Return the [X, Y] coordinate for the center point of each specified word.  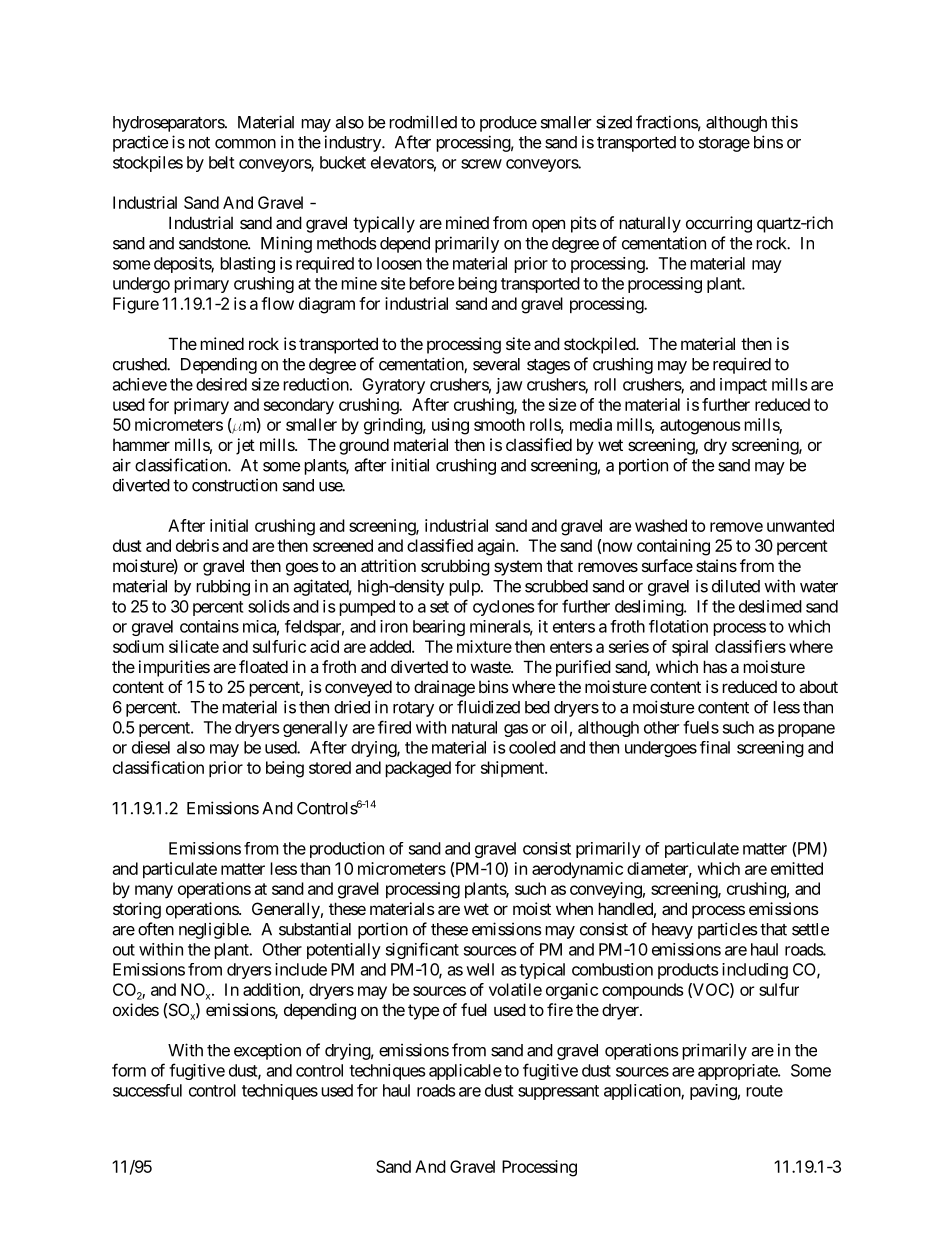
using [450, 426]
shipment [513, 769]
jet [245, 446]
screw [481, 164]
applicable [465, 1072]
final [715, 747]
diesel [151, 747]
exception [267, 1051]
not [199, 143]
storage [724, 144]
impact [743, 386]
